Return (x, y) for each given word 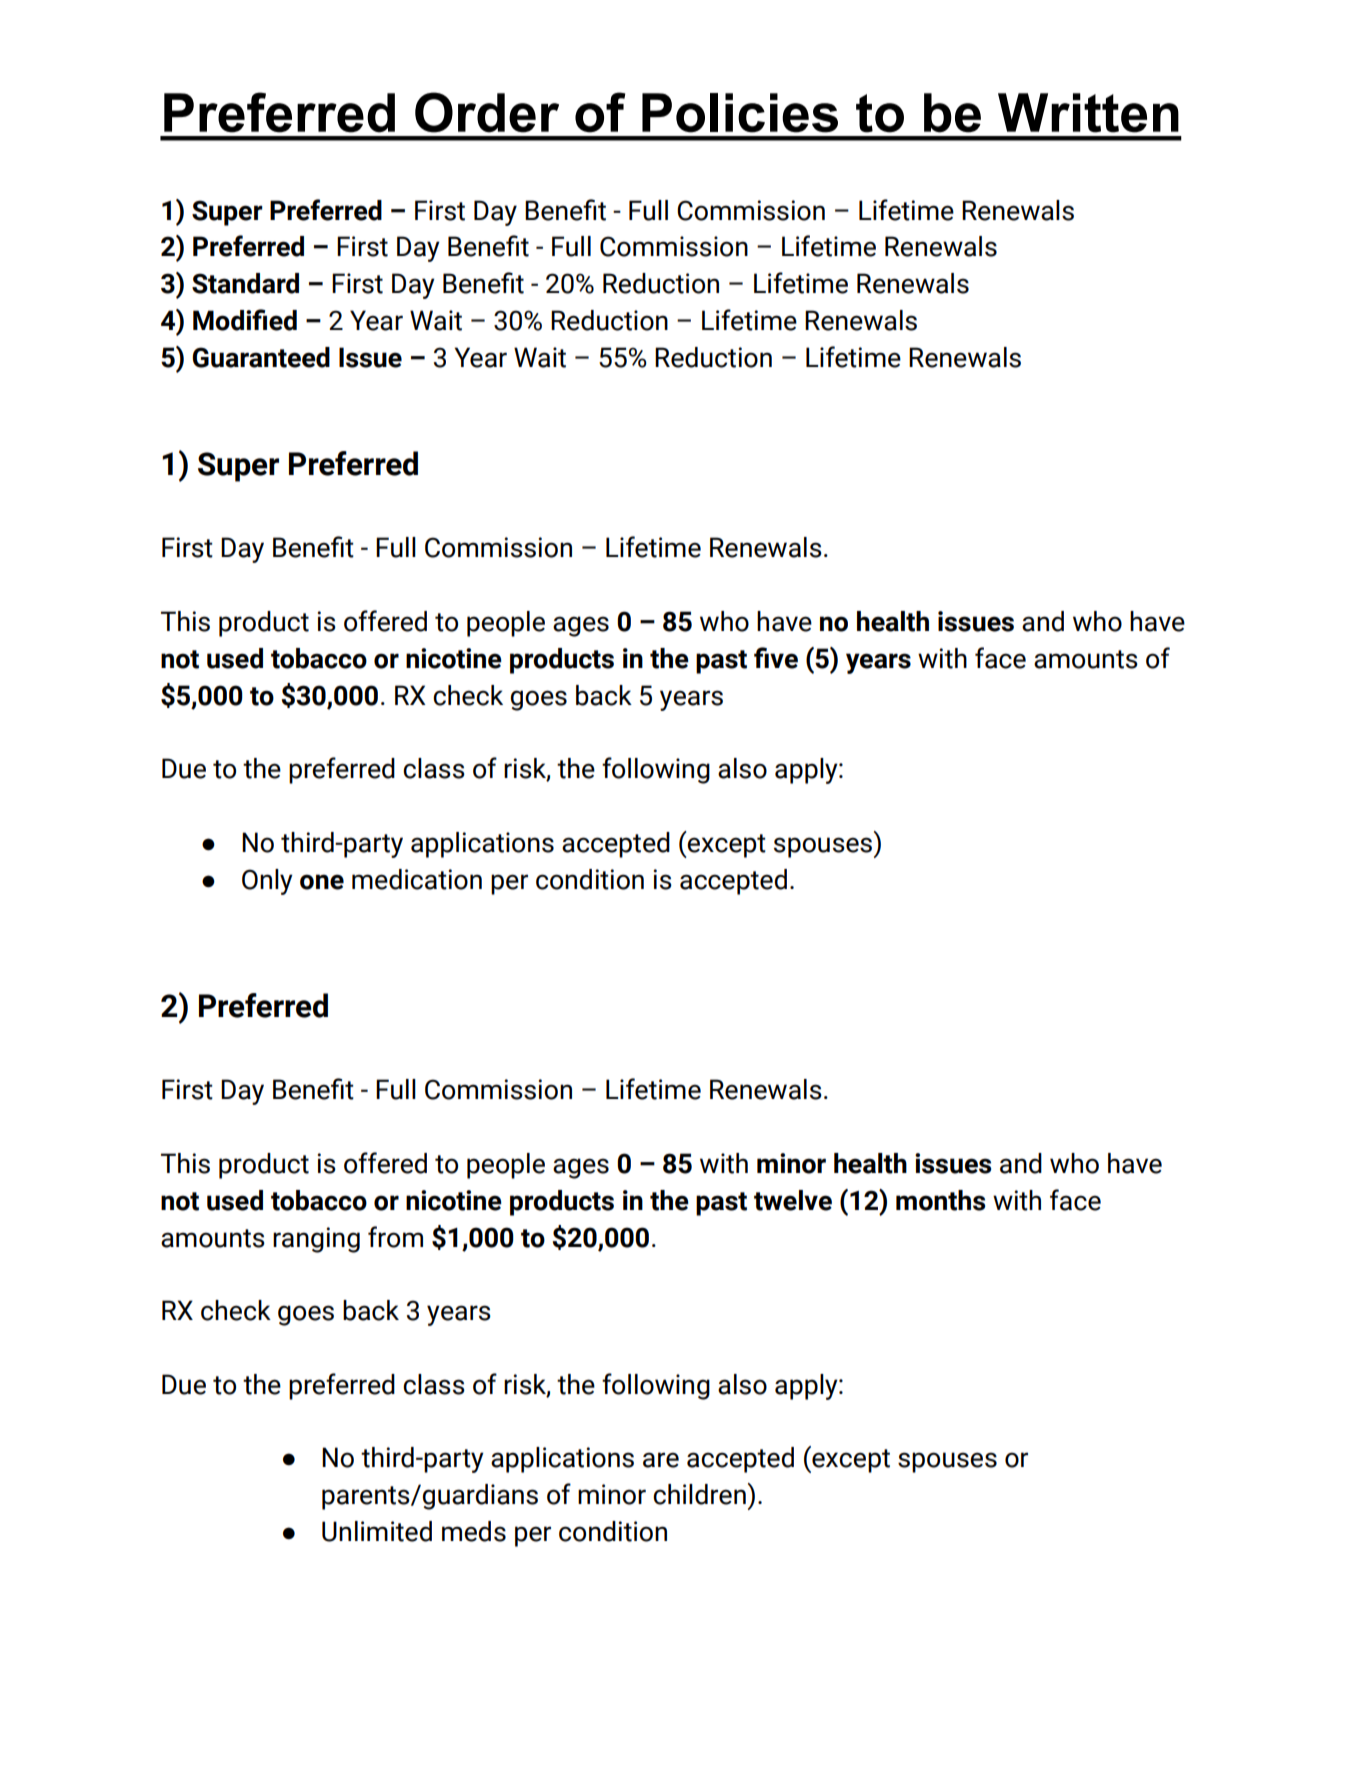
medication (417, 879)
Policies (740, 113)
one (322, 882)
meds (474, 1531)
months (940, 1200)
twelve (793, 1200)
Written (1088, 113)
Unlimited (377, 1531)
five (776, 658)
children (699, 1494)
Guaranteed (261, 357)
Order (487, 112)
